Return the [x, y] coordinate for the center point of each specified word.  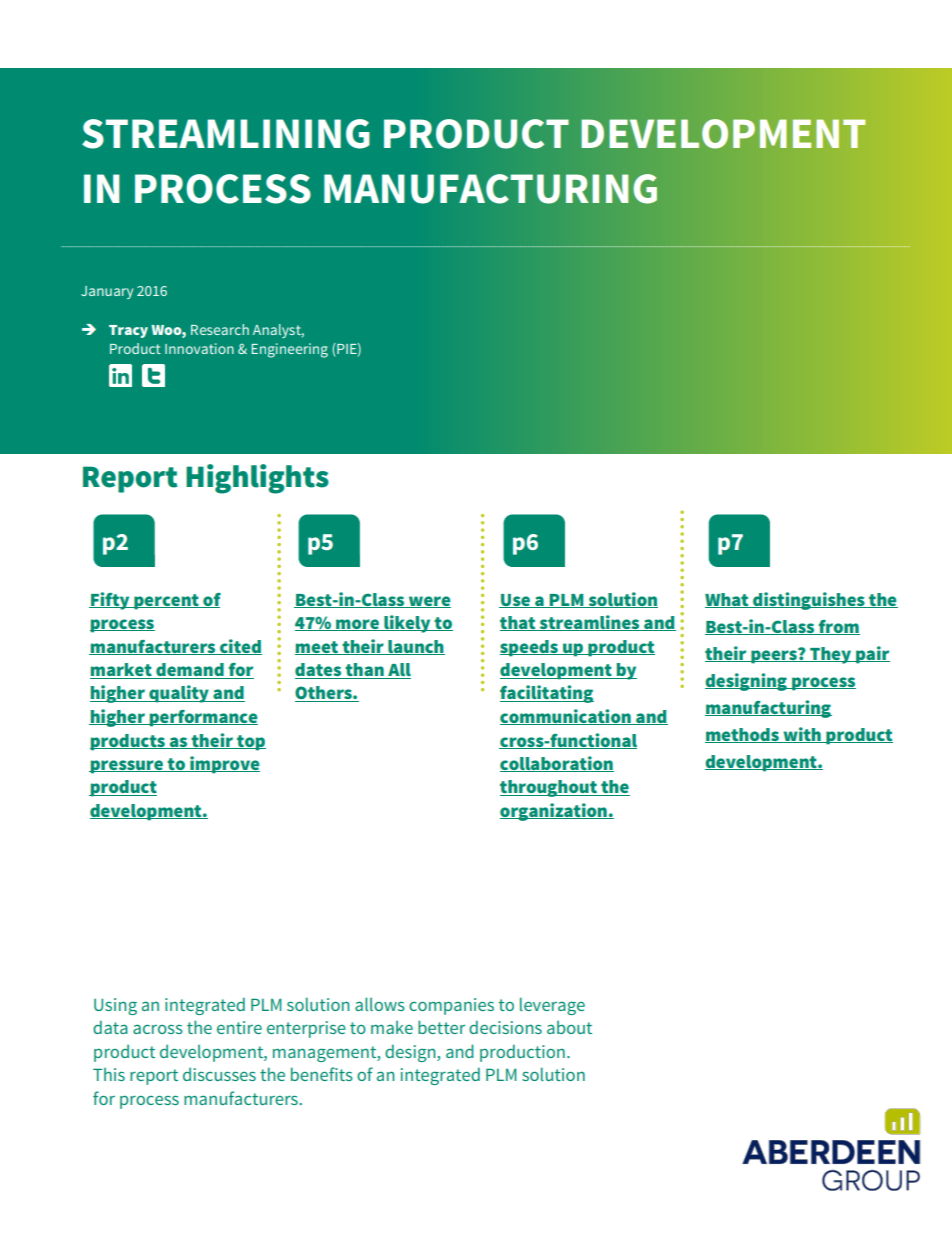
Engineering [289, 350]
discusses [219, 1074]
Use [515, 601]
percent [166, 602]
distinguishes [809, 601]
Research [220, 329]
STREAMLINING [226, 134]
